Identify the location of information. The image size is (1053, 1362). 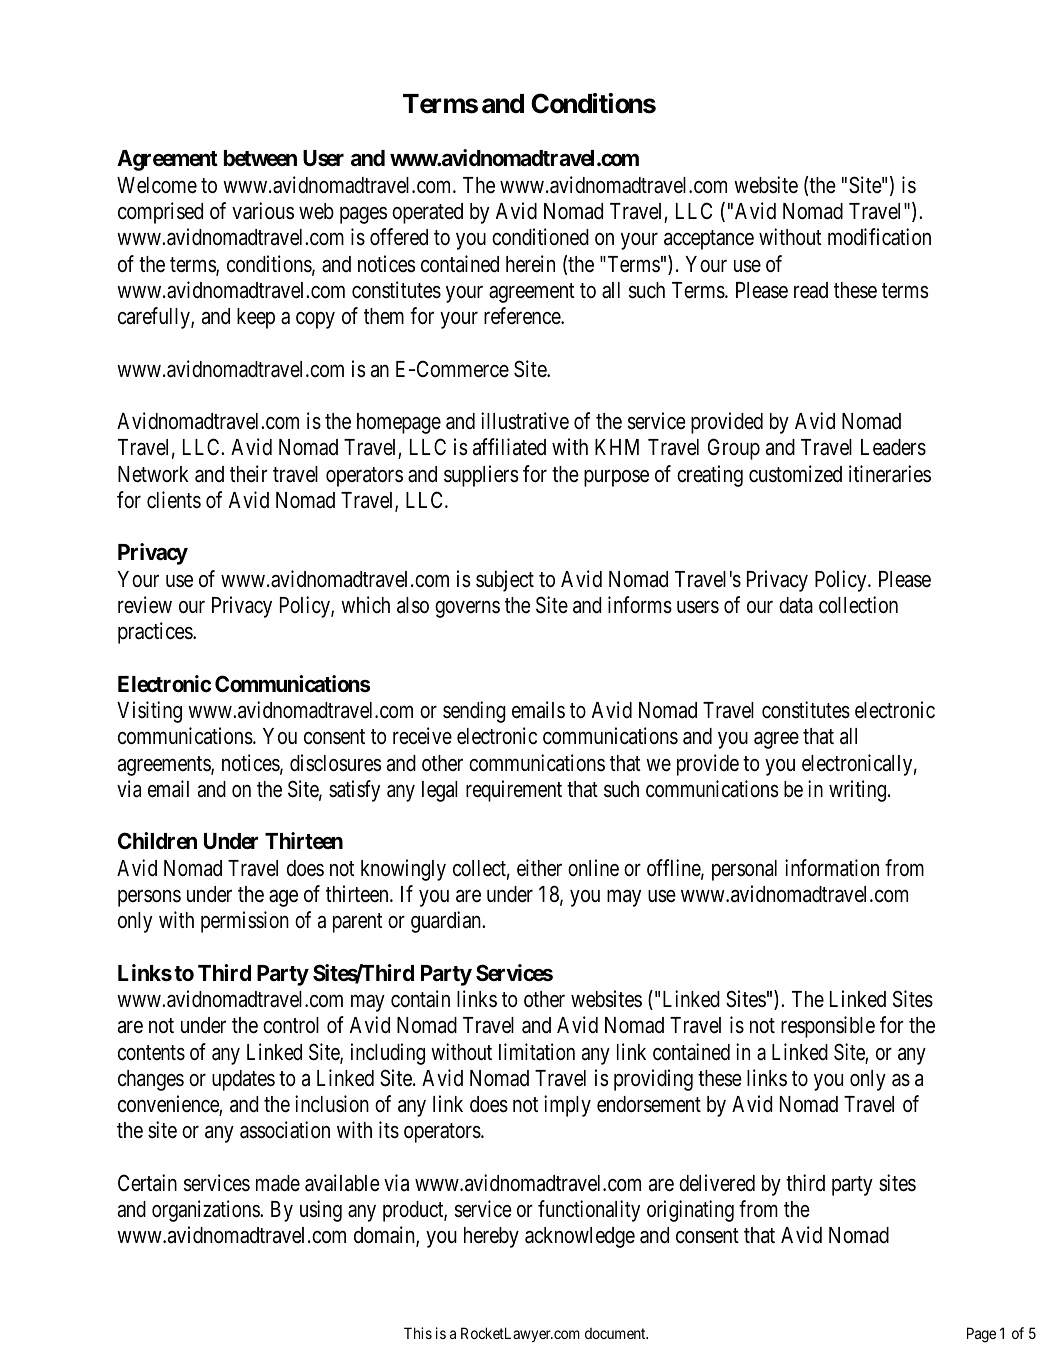
(832, 868).
